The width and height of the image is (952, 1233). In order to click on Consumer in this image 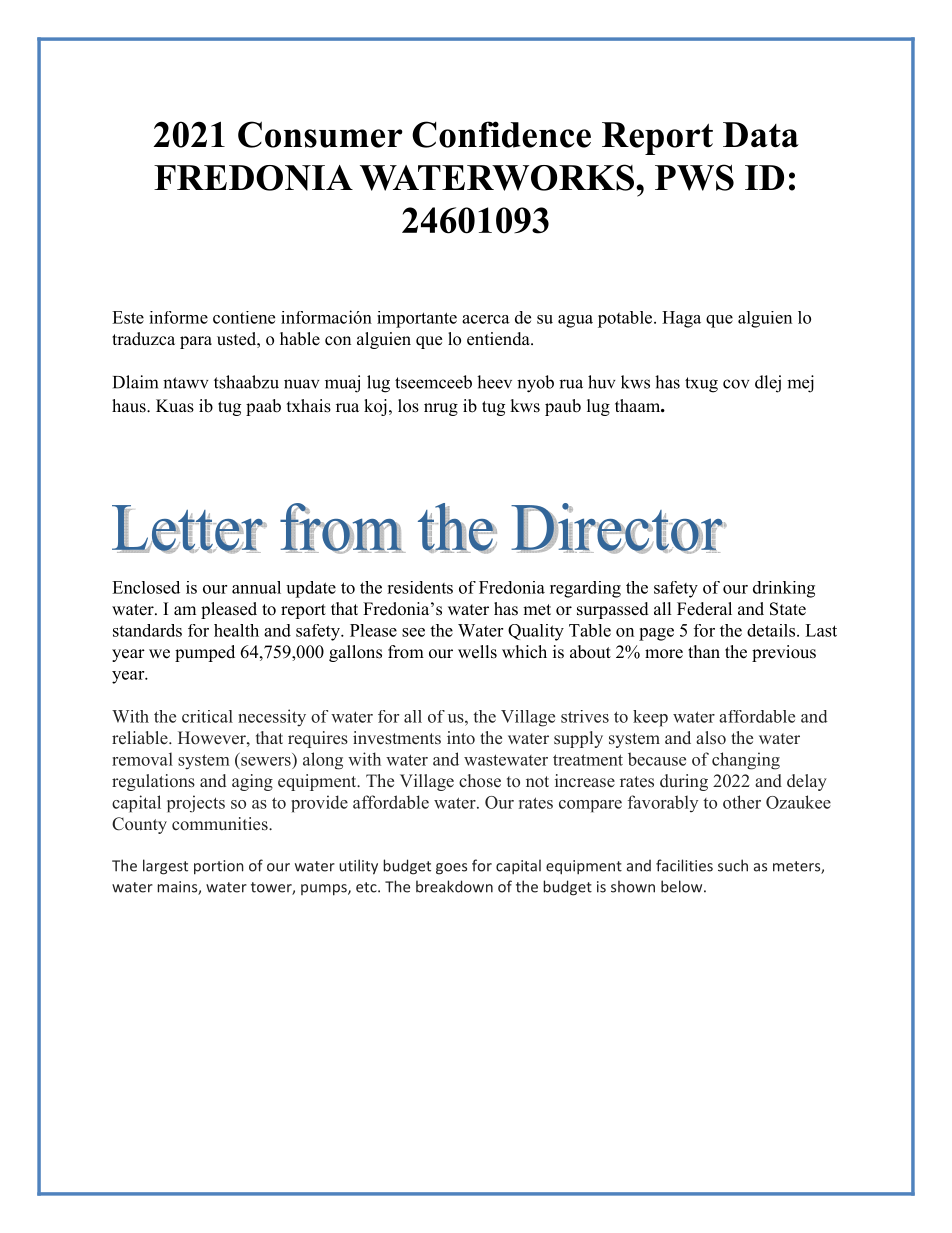, I will do `click(320, 134)`.
